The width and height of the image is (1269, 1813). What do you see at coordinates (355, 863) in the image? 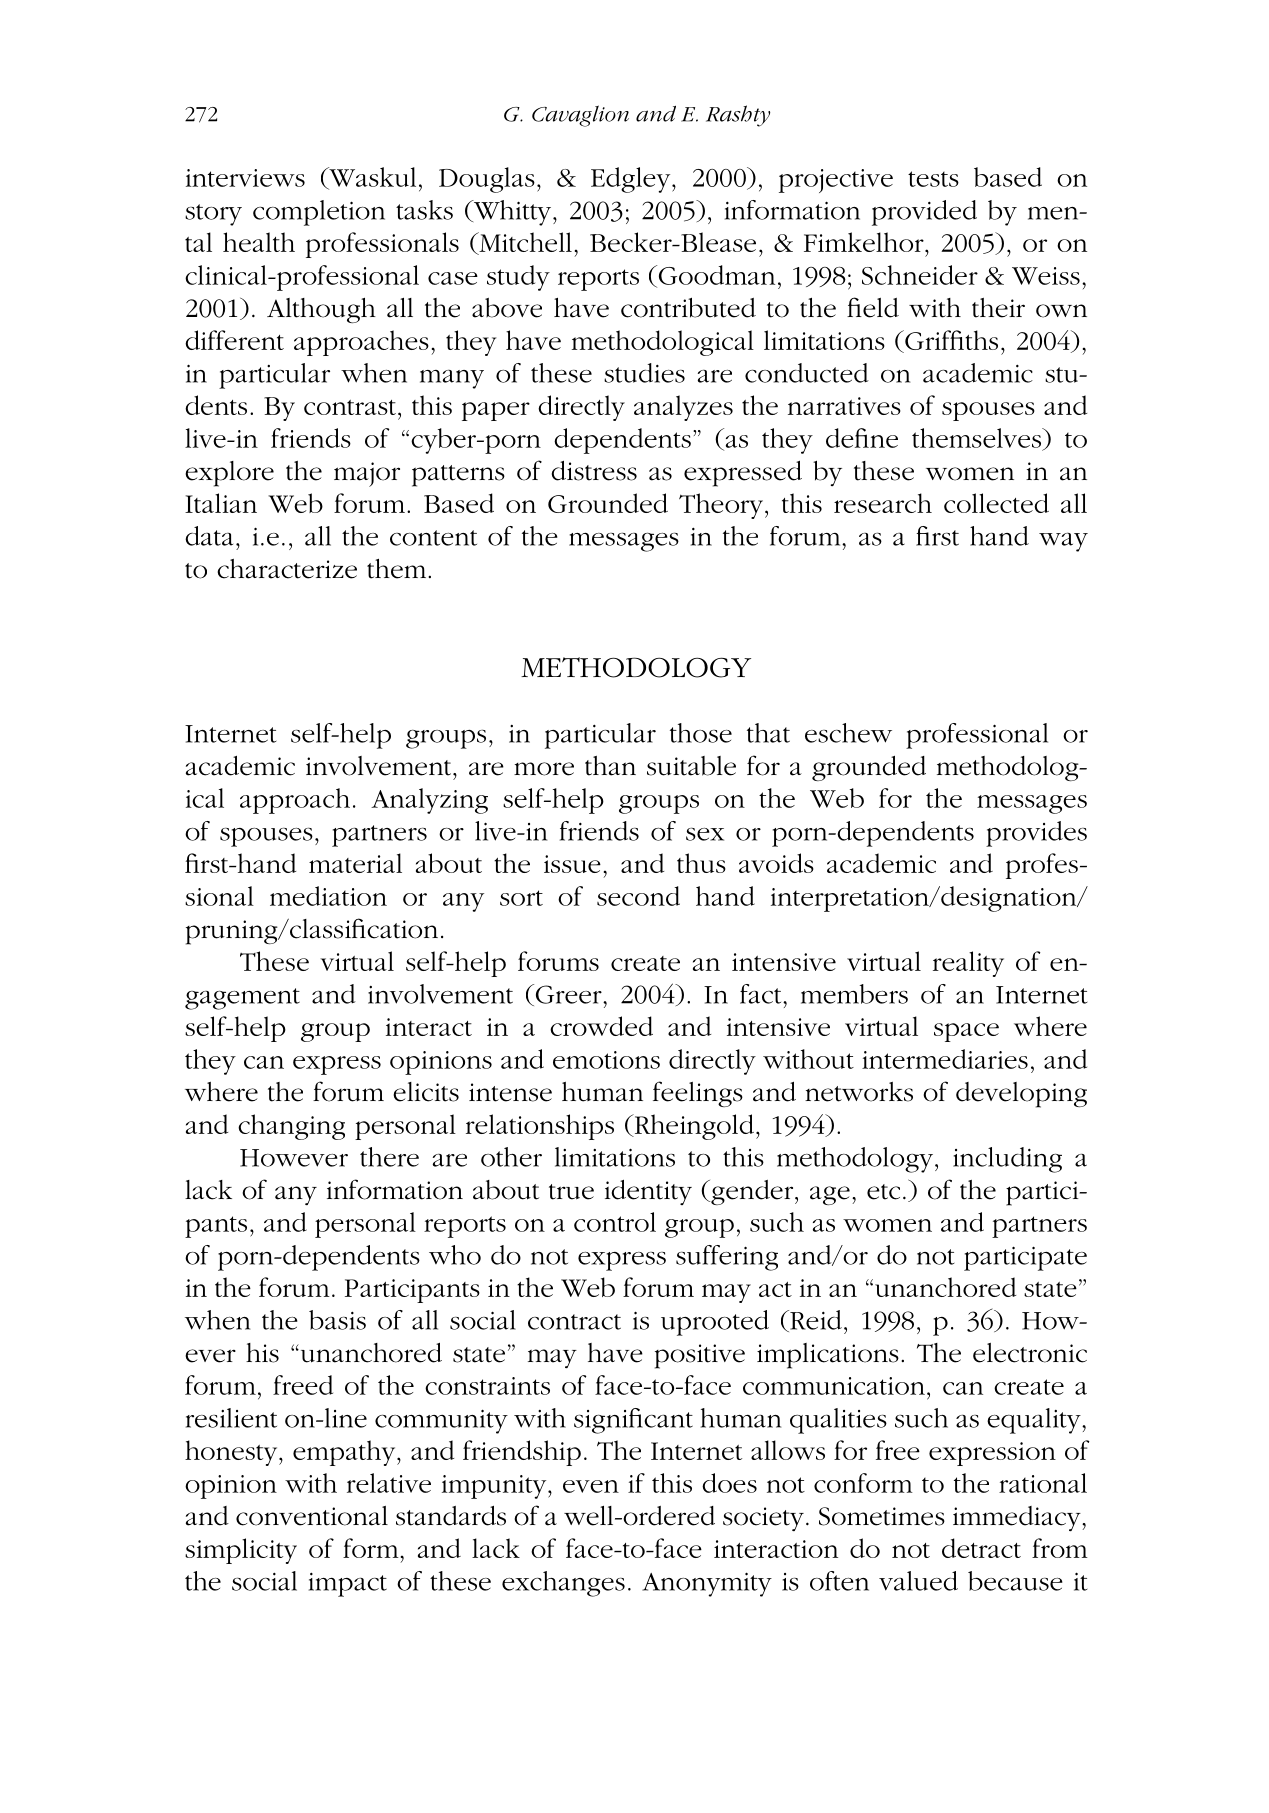
I see `material` at bounding box center [355, 863].
